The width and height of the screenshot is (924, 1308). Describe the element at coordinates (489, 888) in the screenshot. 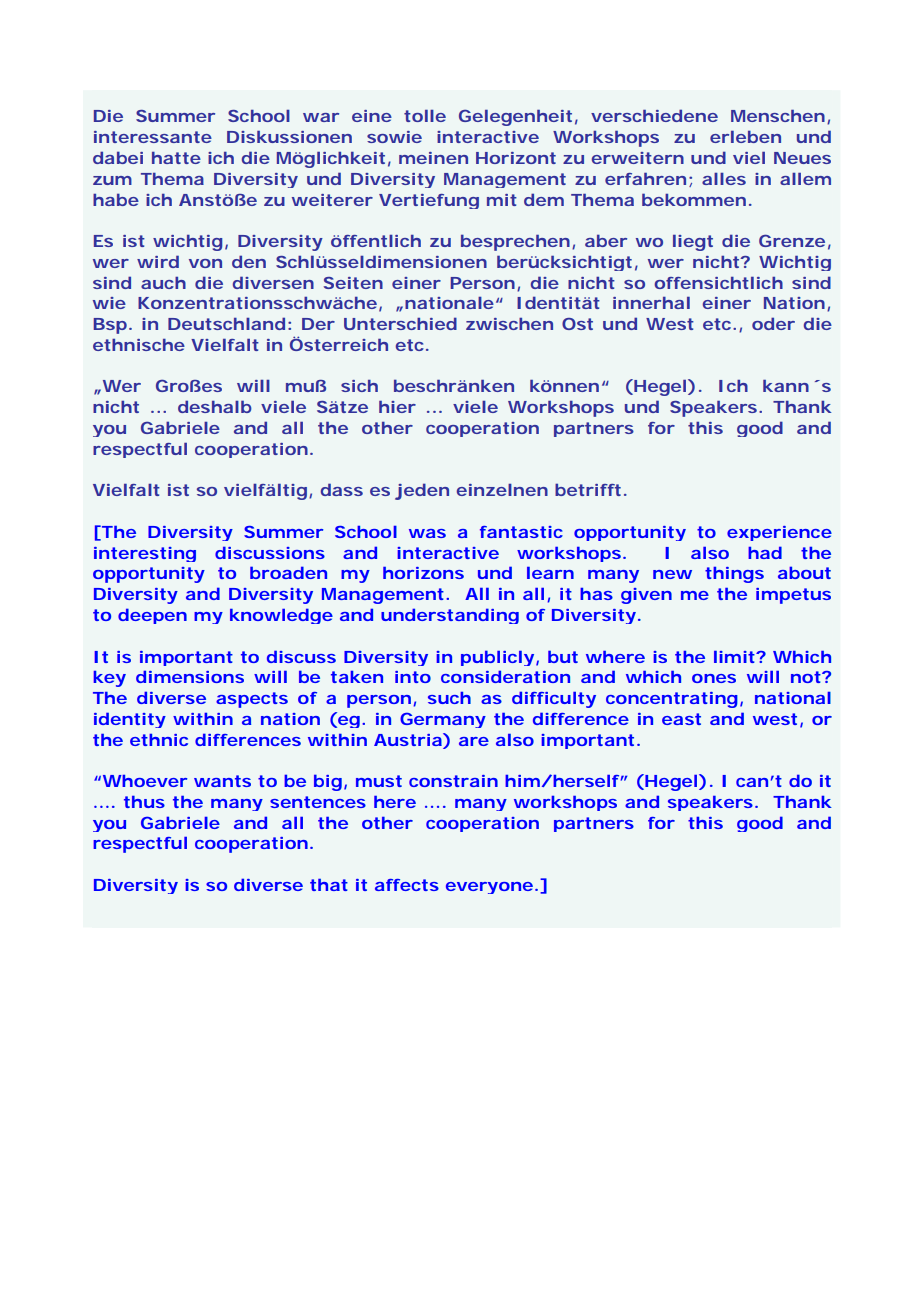

I see `everyone` at that location.
